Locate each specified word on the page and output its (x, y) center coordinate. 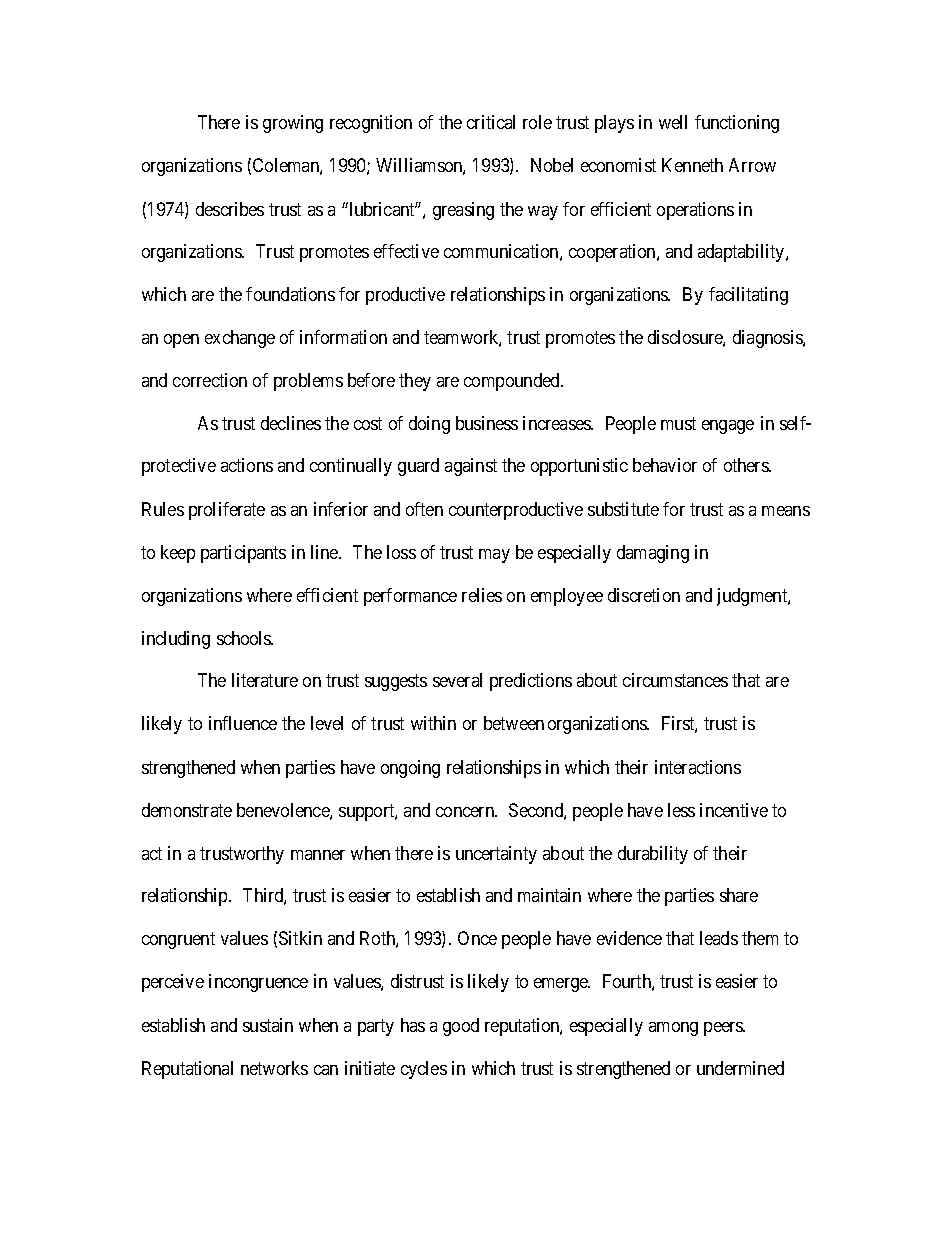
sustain (268, 1025)
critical (491, 122)
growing (293, 124)
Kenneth (692, 165)
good (461, 1027)
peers (724, 1029)
